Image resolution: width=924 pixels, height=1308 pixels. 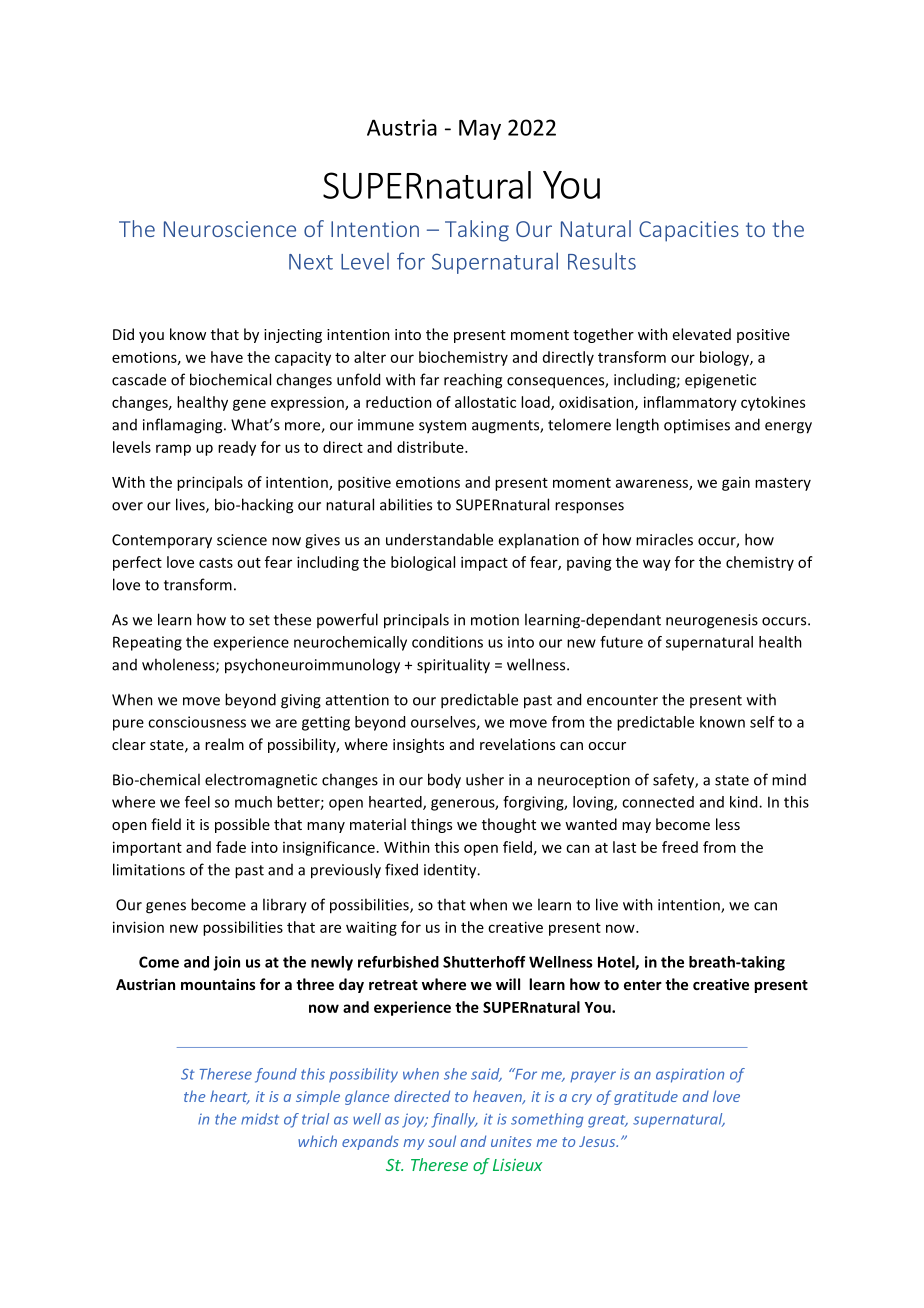 I want to click on fade, so click(x=231, y=847).
